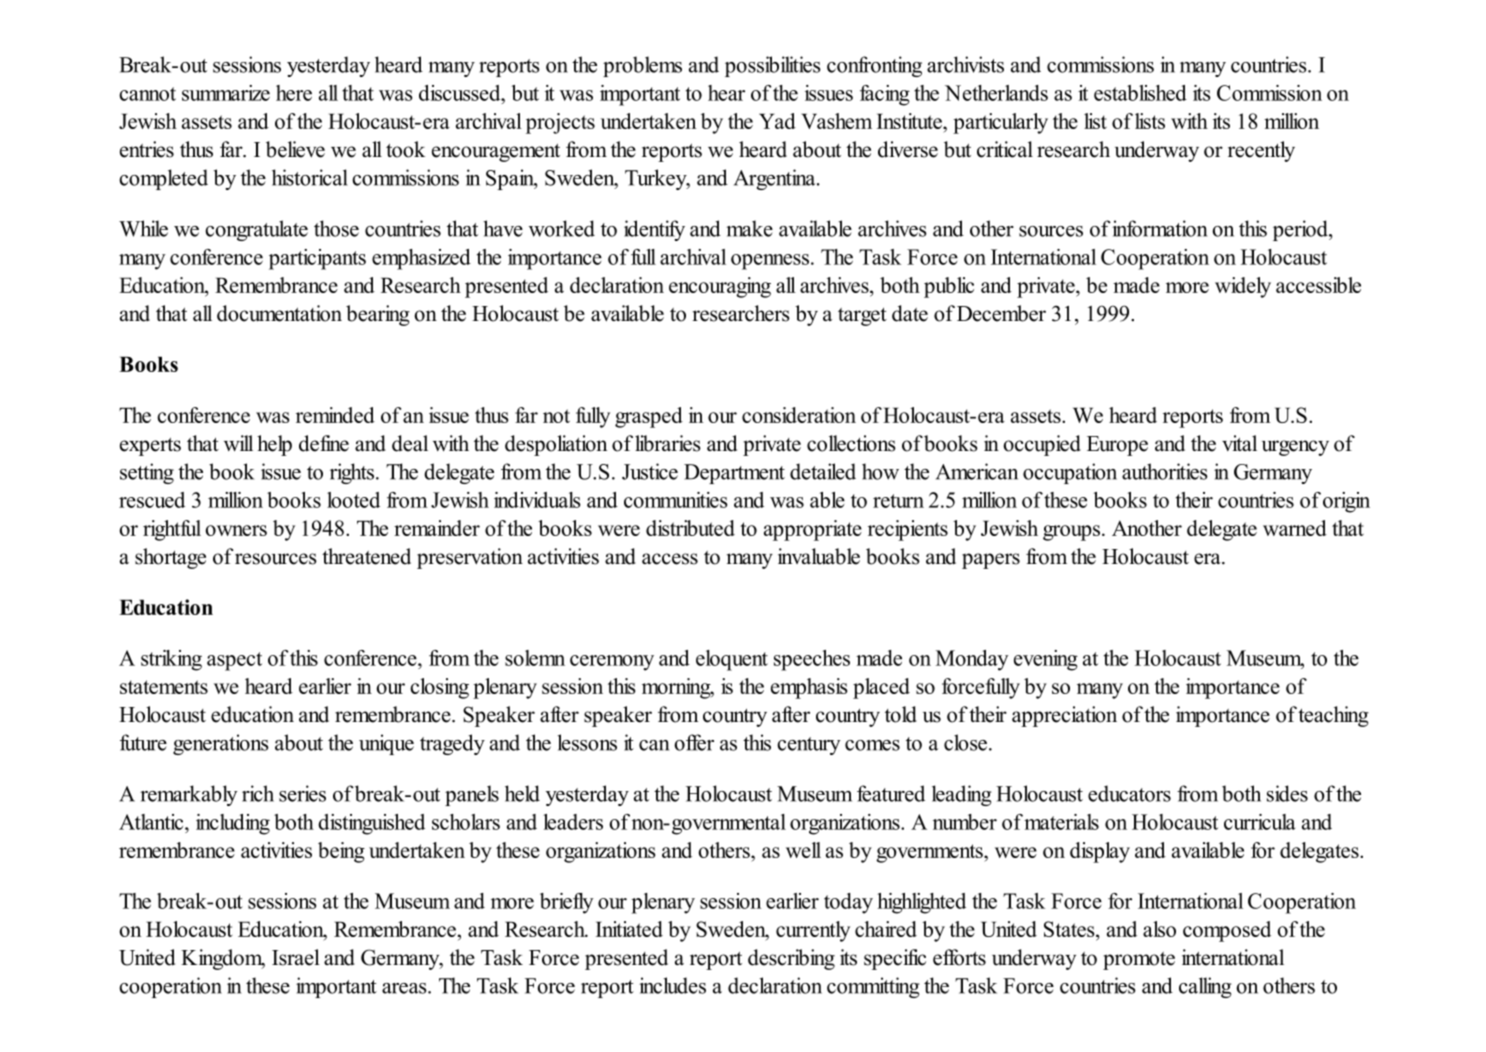 Image resolution: width=1486 pixels, height=1052 pixels. Describe the element at coordinates (791, 959) in the screenshot. I see `describing` at that location.
